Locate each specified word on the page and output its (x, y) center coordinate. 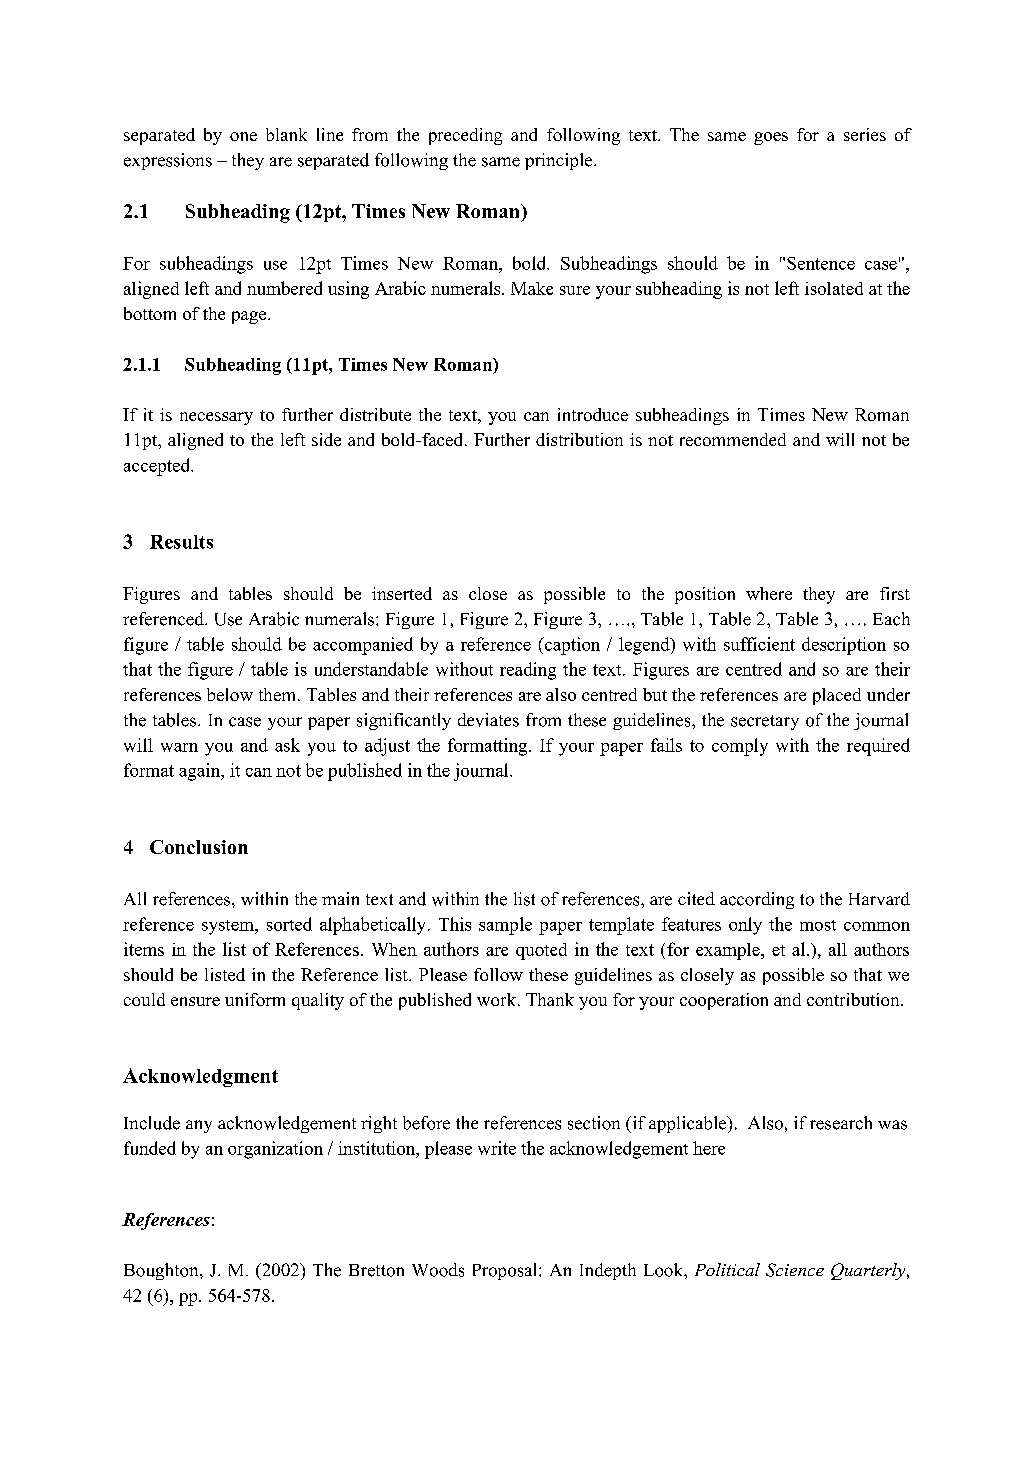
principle (560, 161)
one (243, 136)
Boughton (162, 1271)
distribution (579, 439)
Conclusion (199, 847)
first (895, 593)
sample (505, 926)
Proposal (506, 1271)
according (757, 900)
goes (771, 138)
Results (181, 542)
